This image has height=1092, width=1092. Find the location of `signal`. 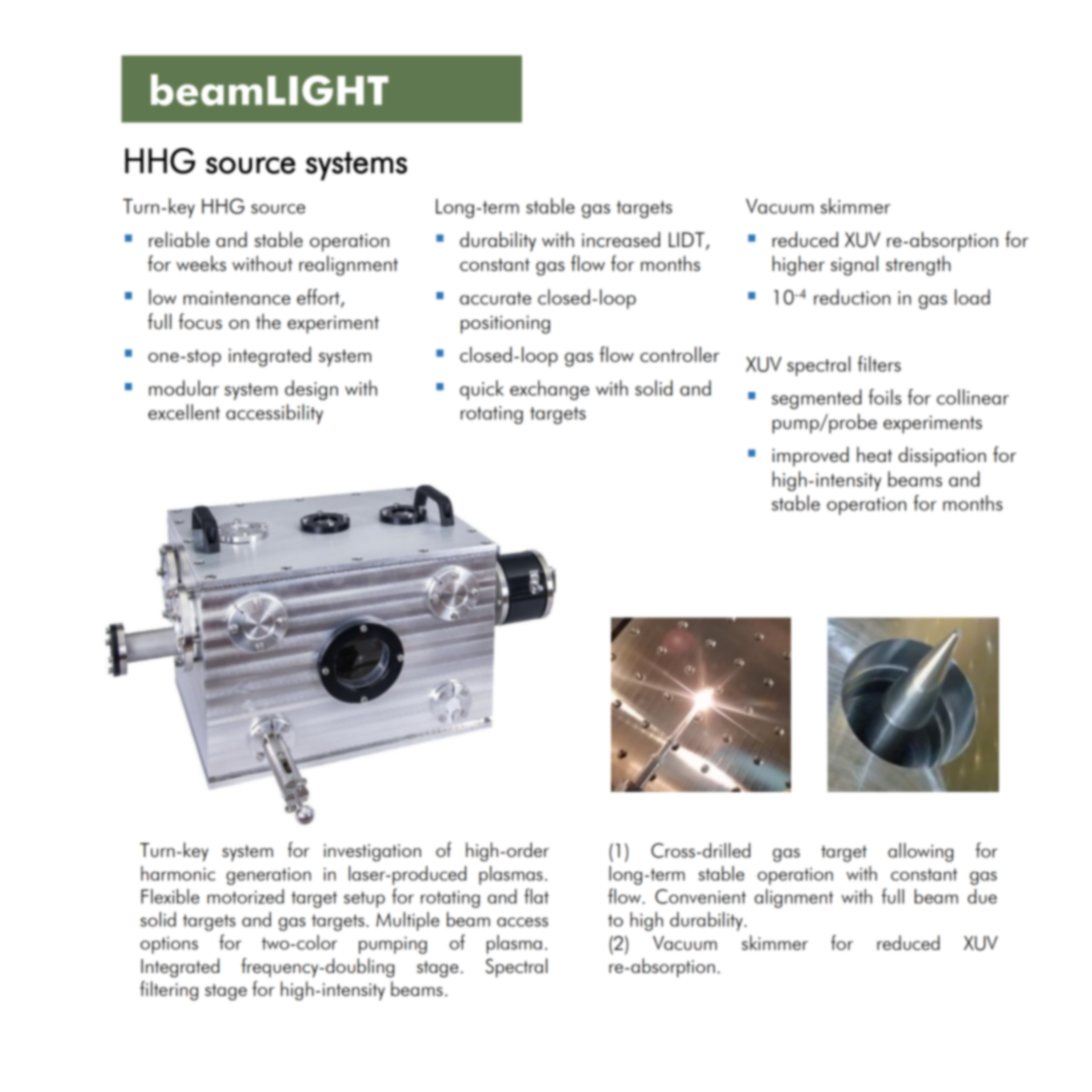

signal is located at coordinates (854, 266).
